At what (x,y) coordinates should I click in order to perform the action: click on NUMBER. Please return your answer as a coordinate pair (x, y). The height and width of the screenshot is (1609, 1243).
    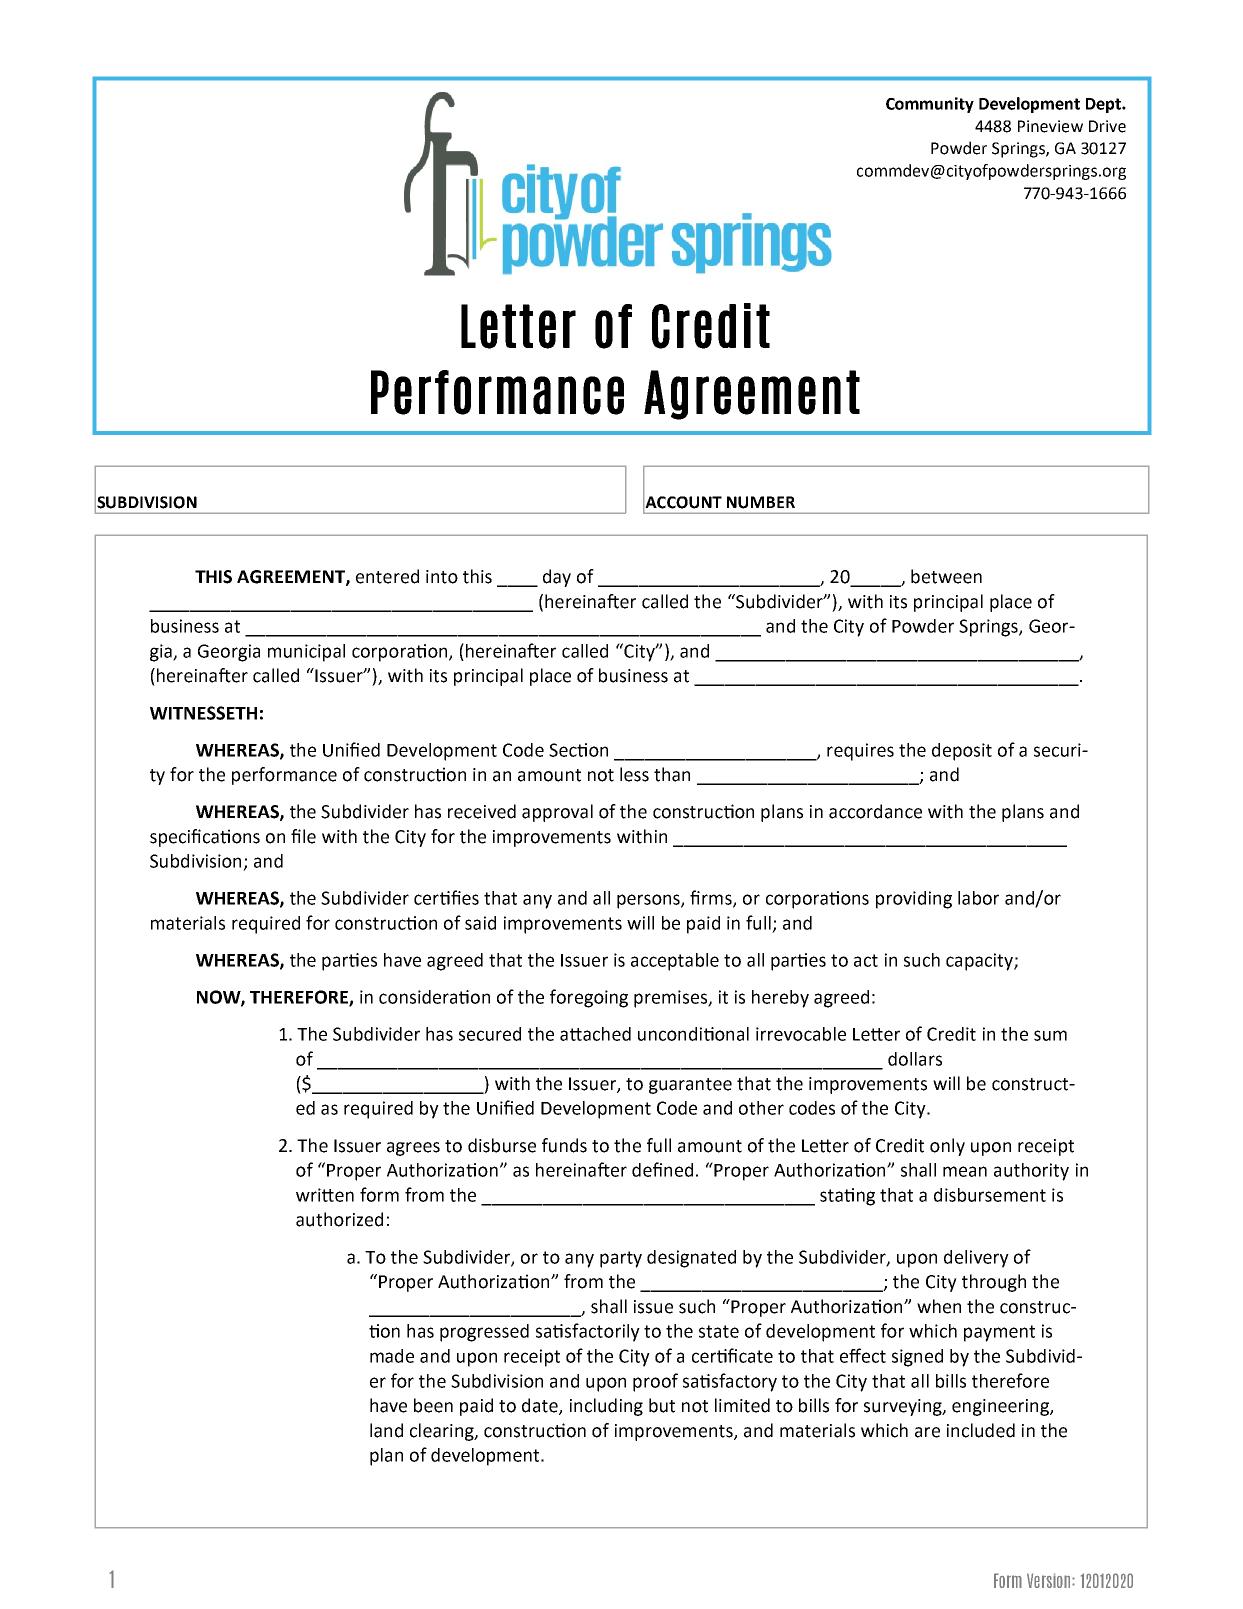
    Looking at the image, I should click on (761, 502).
